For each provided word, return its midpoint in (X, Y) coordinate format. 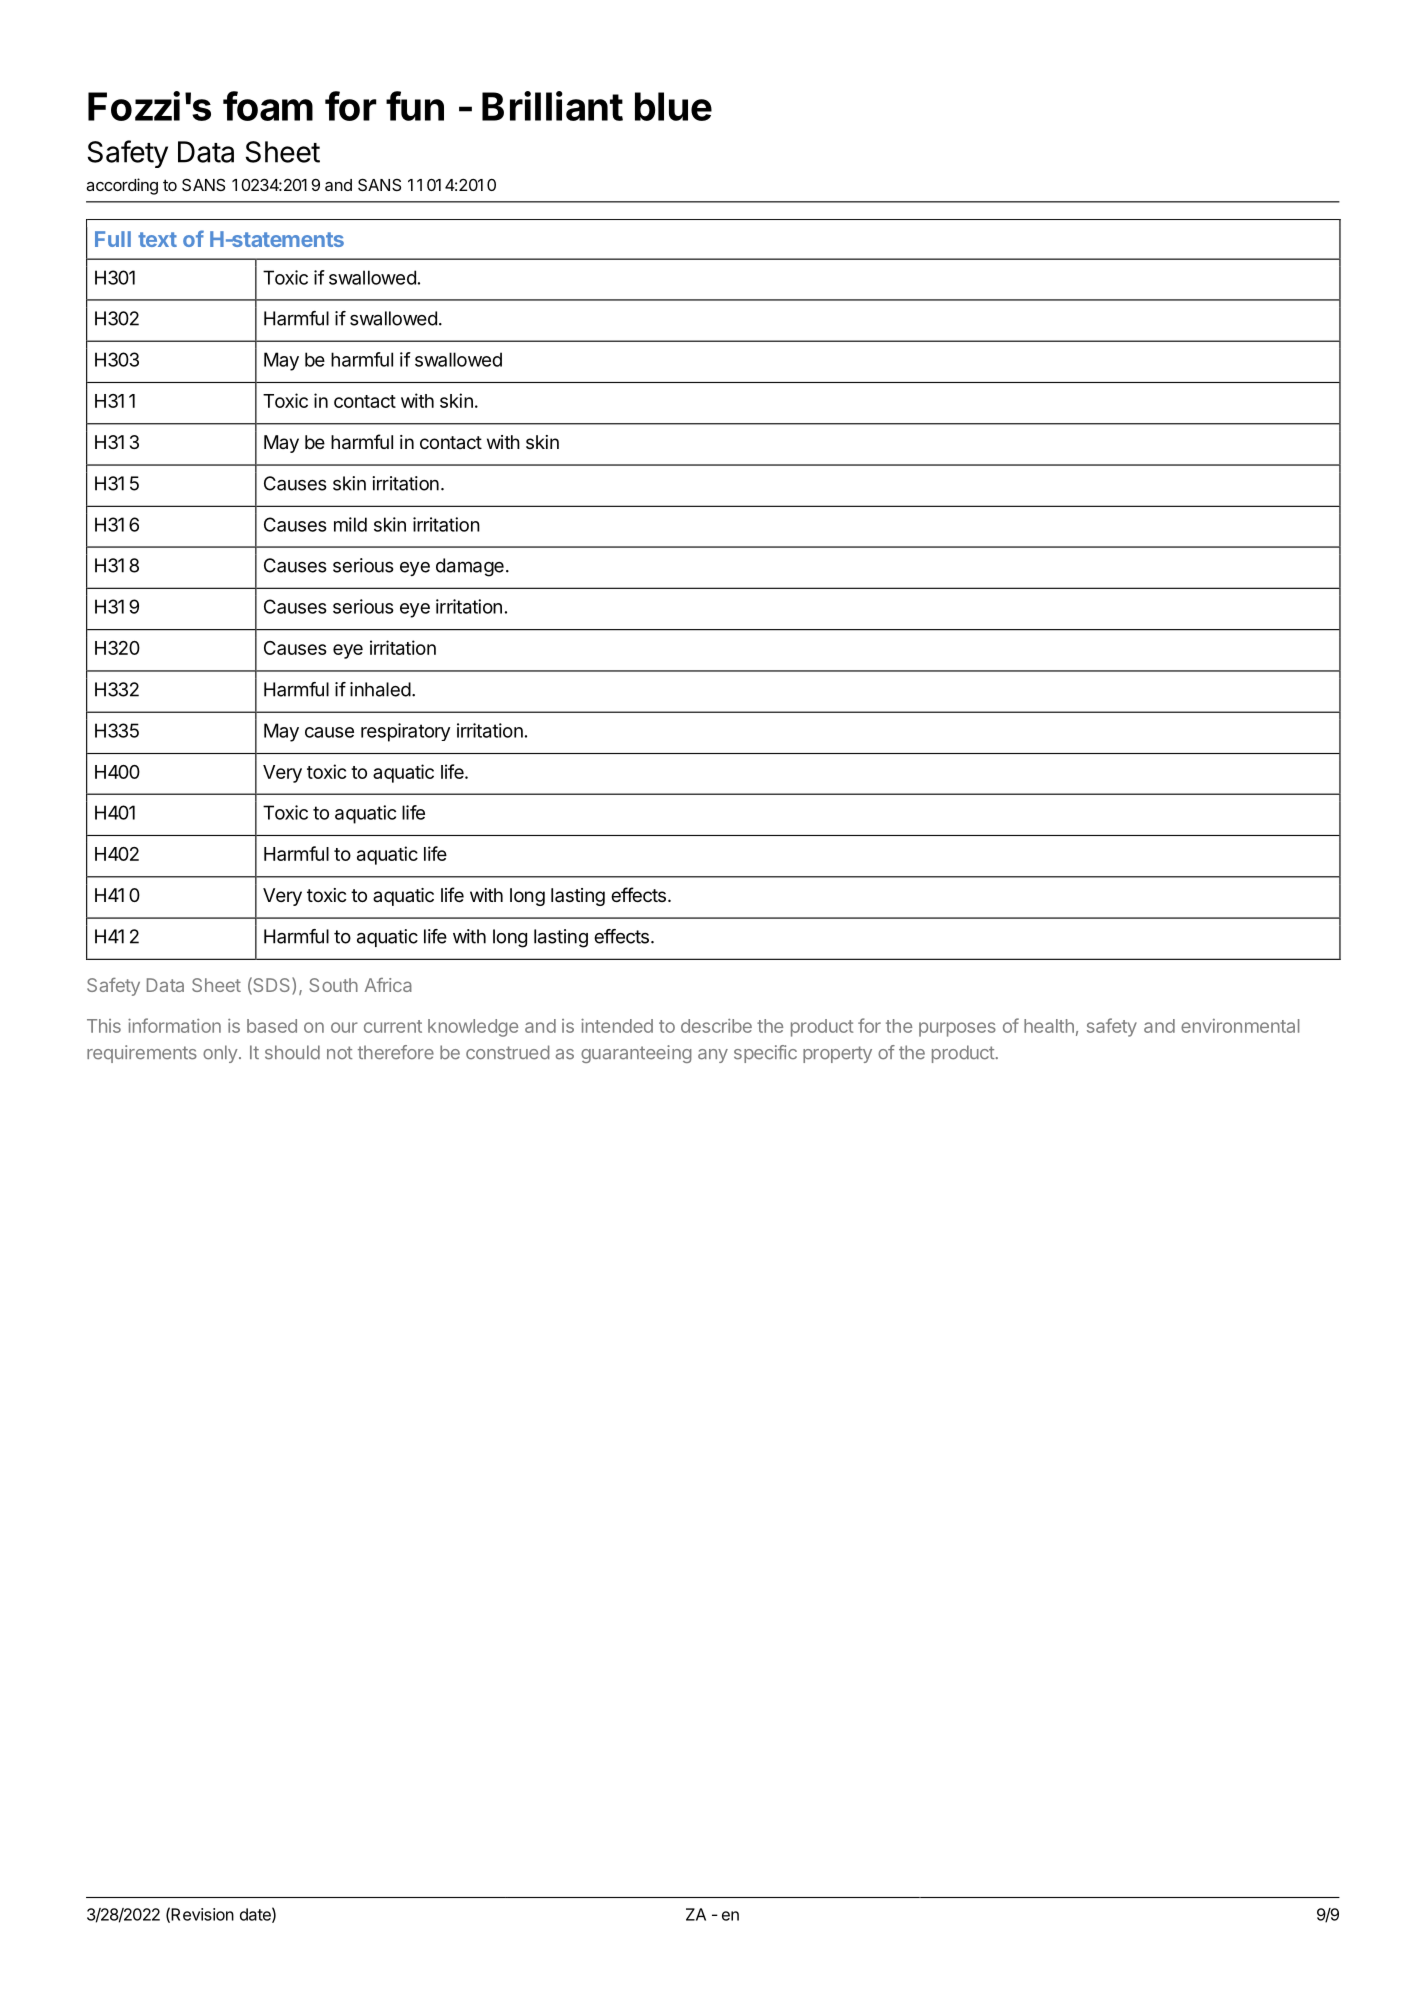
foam (268, 106)
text (157, 239)
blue (673, 106)
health (1049, 1026)
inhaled (380, 689)
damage (470, 567)
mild (350, 524)
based (272, 1026)
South (334, 985)
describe (716, 1026)
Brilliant (552, 106)
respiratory (405, 732)
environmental (1240, 1026)
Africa (388, 985)
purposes (957, 1029)
